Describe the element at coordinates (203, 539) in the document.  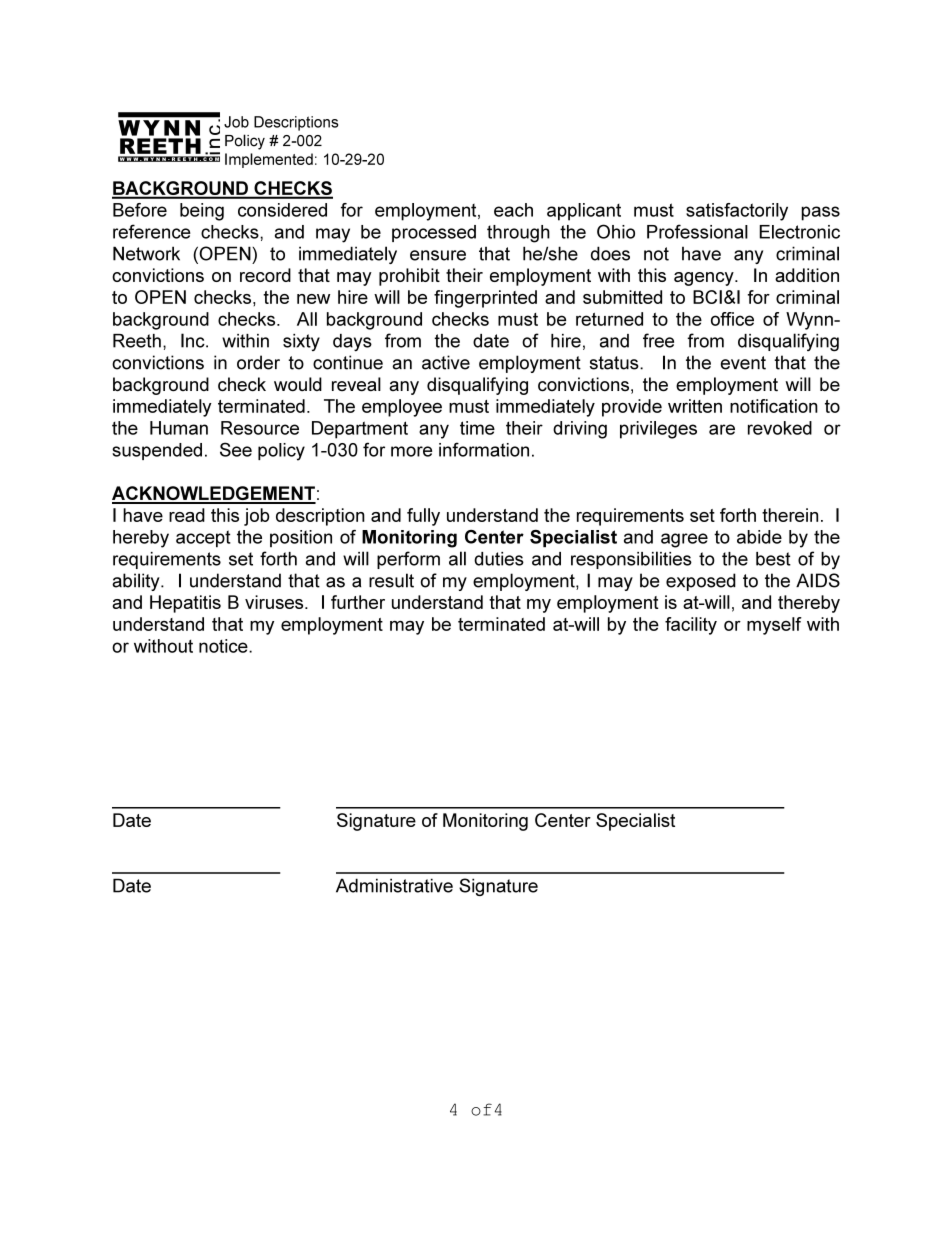
I see `accept` at that location.
